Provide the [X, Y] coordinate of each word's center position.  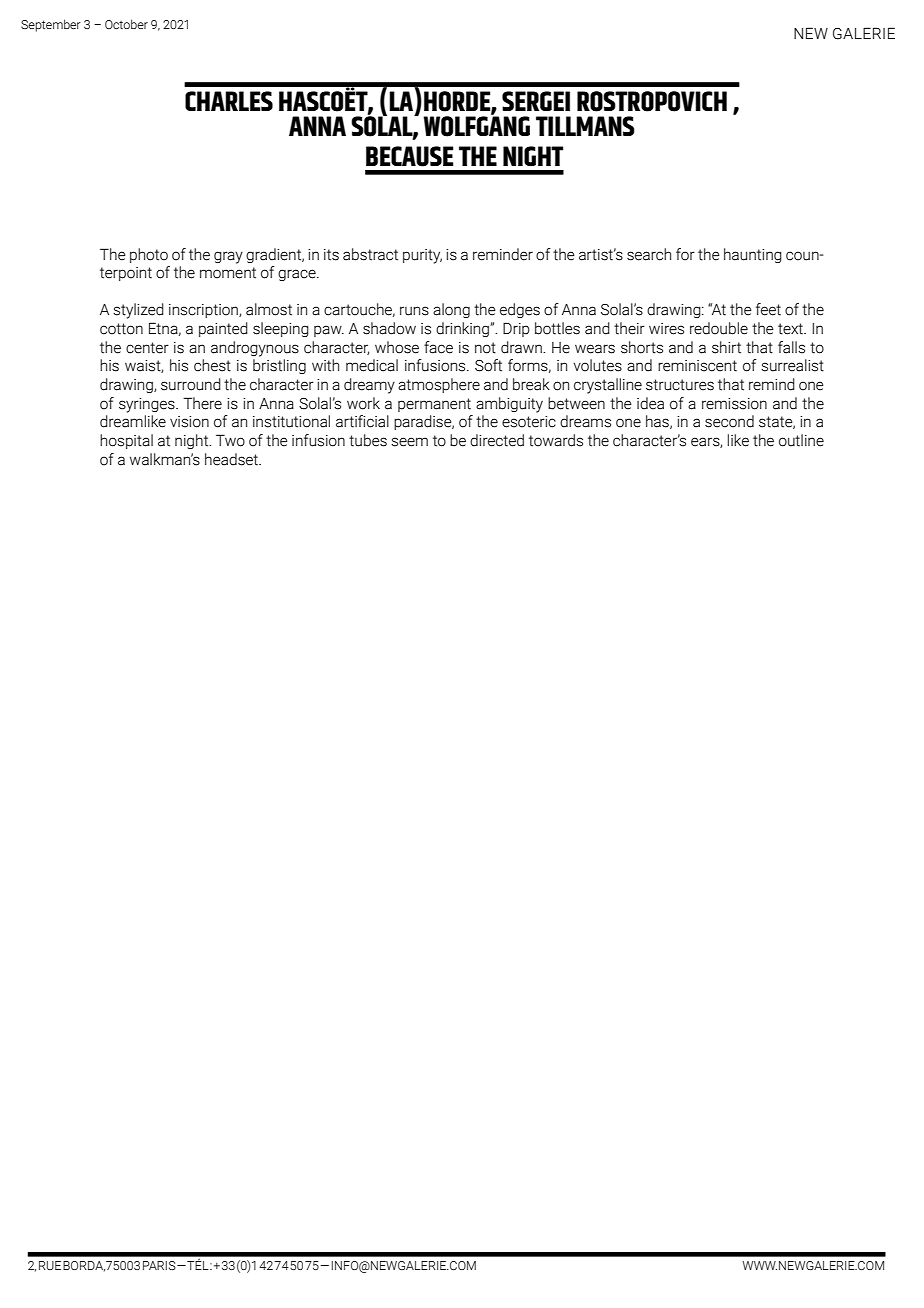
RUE [50, 1265]
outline [801, 440]
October [126, 24]
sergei [536, 101]
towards [556, 440]
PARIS [160, 1265]
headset [233, 459]
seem [409, 442]
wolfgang [476, 125]
